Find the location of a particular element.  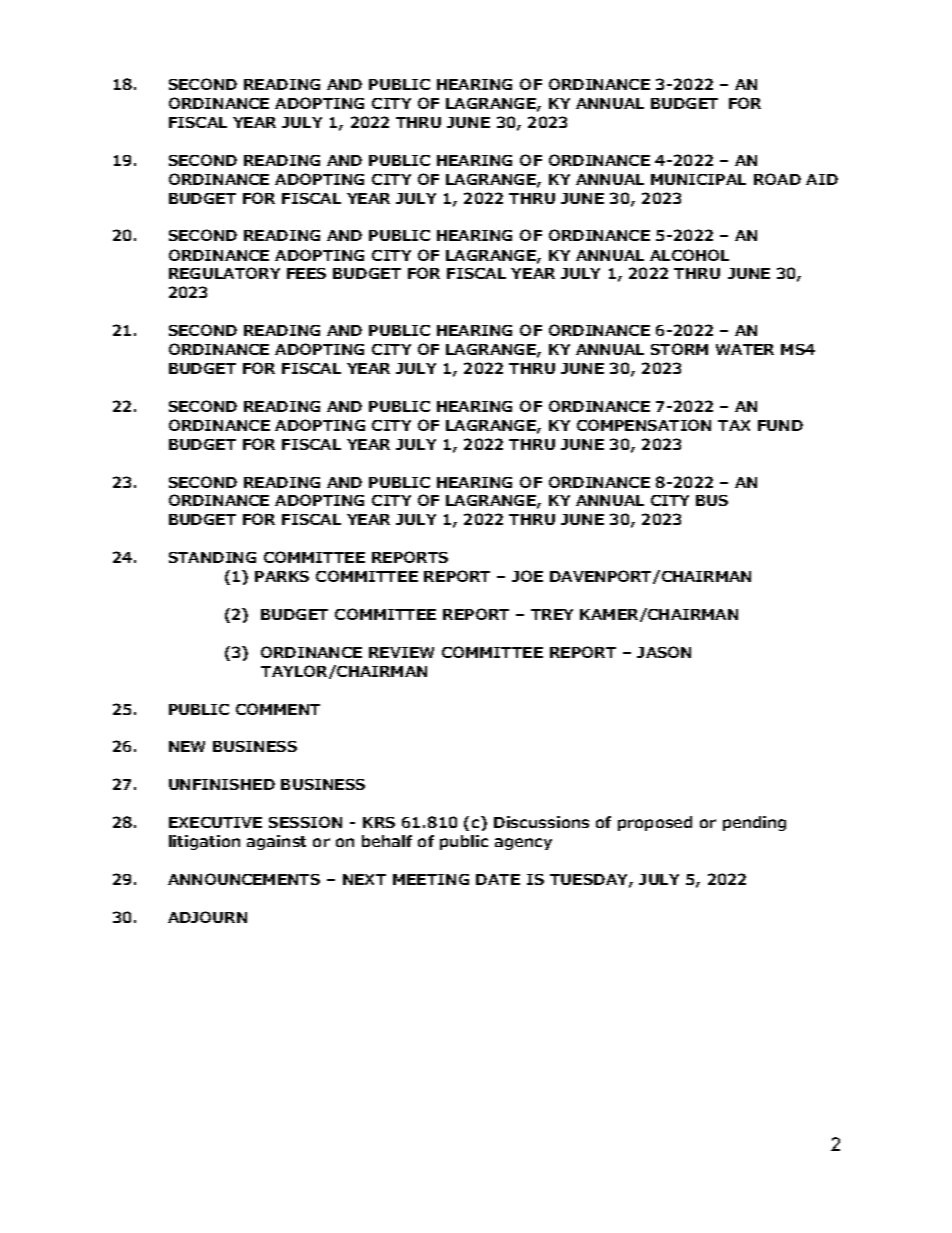

STANDING is located at coordinates (212, 557).
